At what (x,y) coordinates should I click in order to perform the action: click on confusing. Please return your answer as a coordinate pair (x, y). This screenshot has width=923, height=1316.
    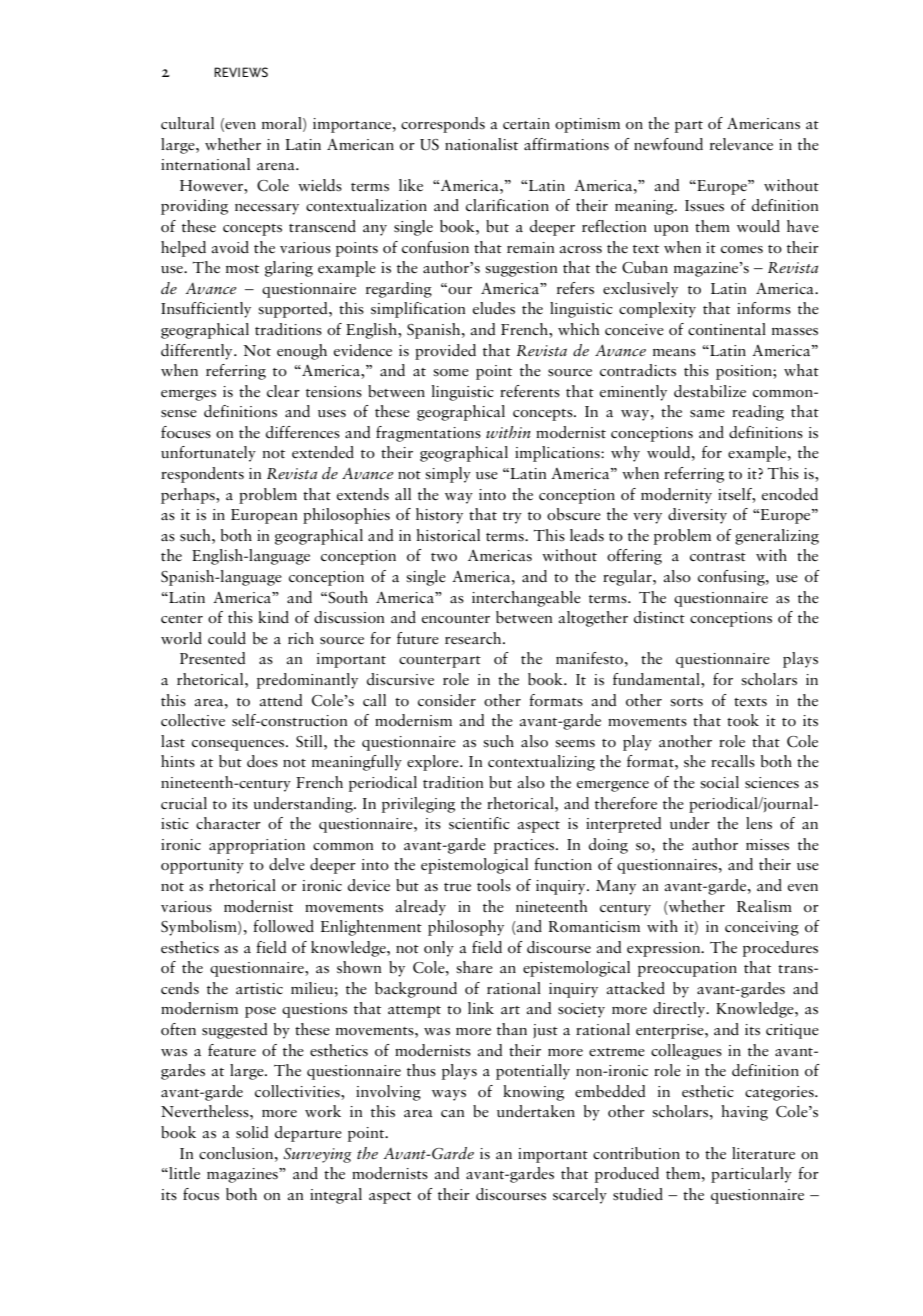
    Looking at the image, I should click on (732, 578).
